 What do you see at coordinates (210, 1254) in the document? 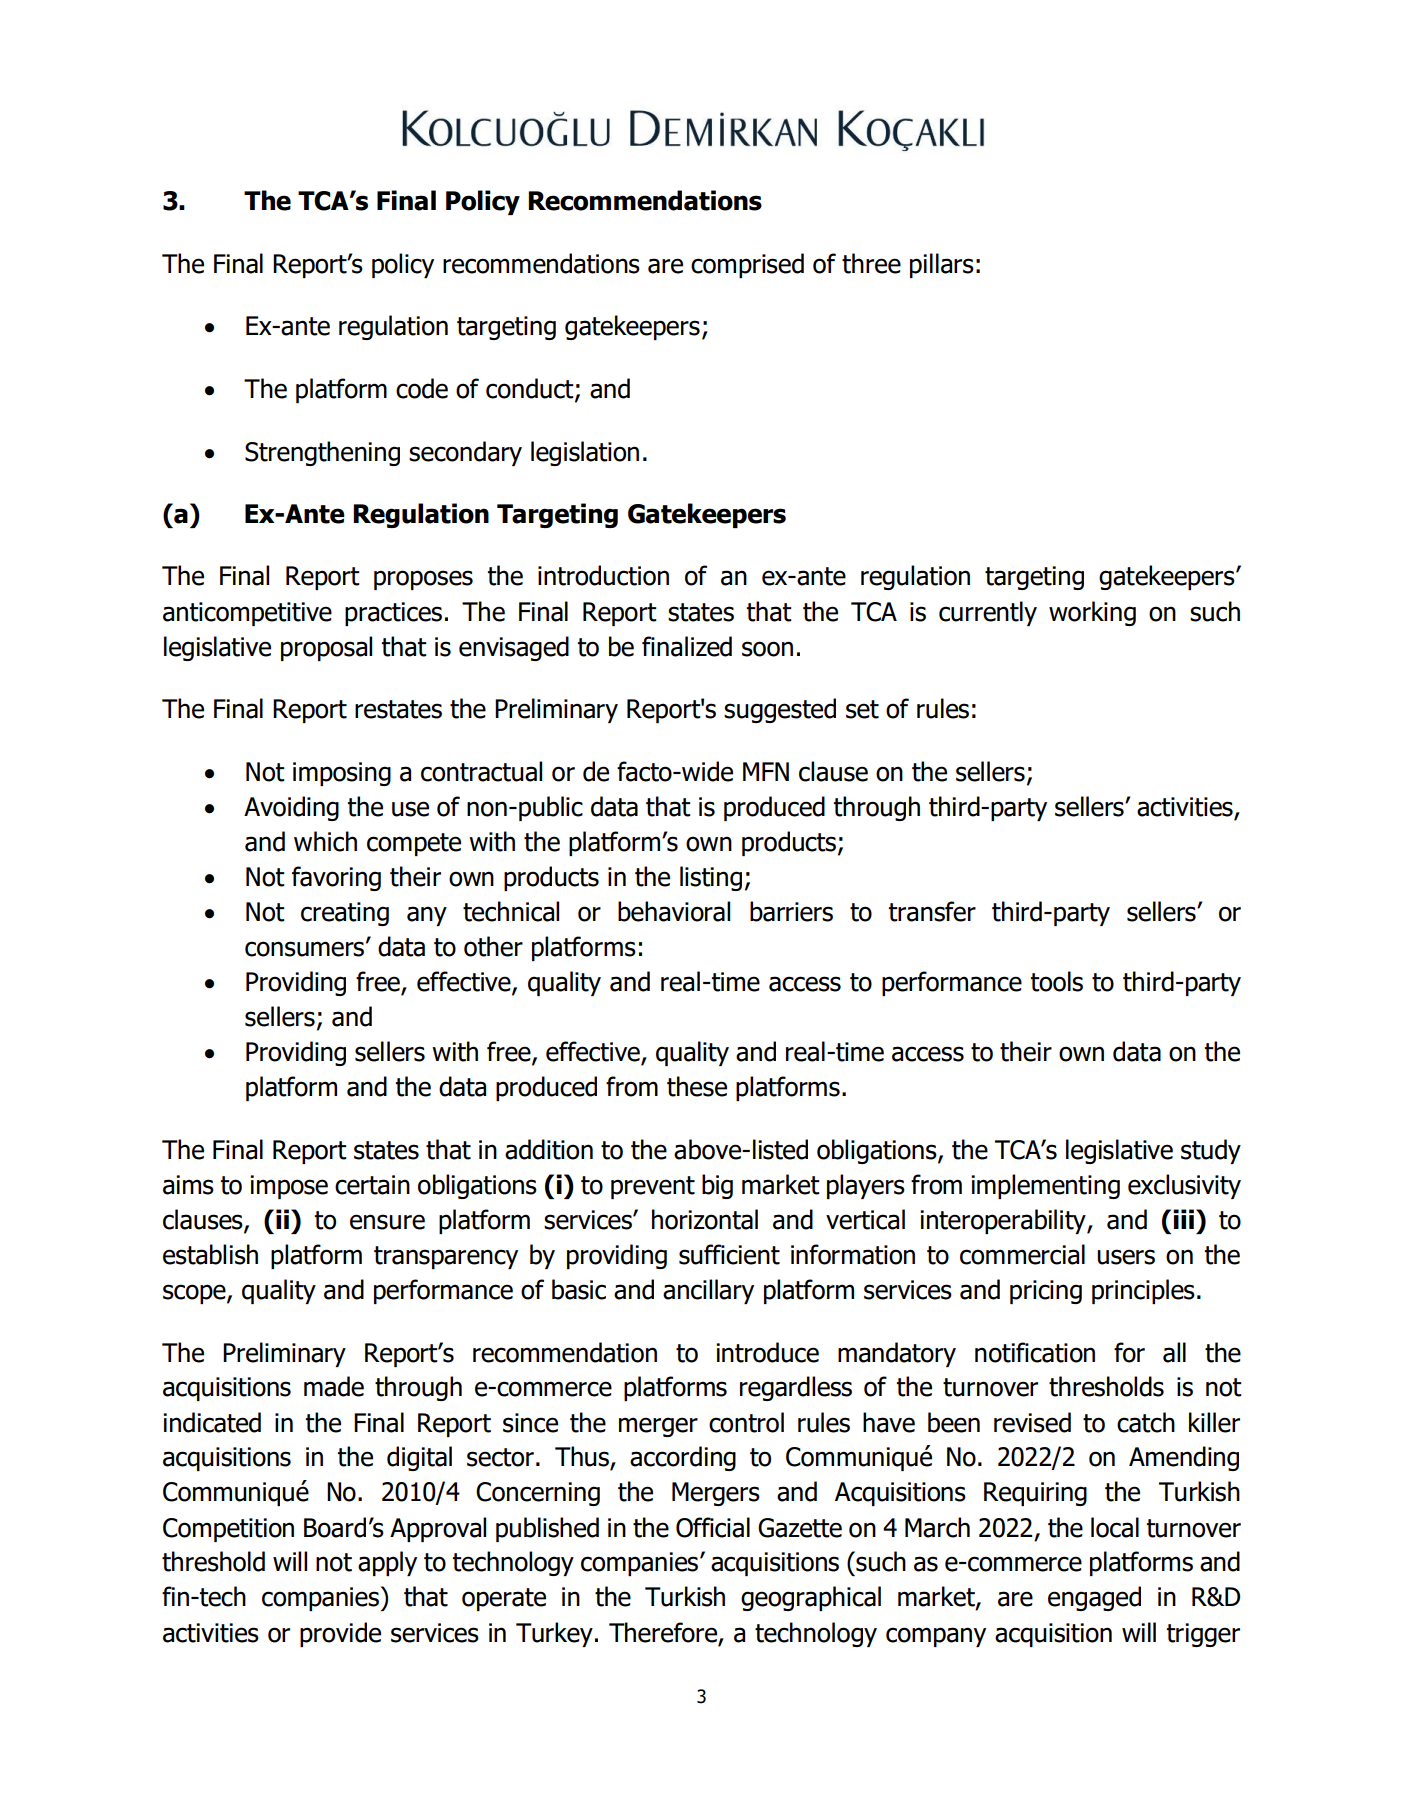
I see `establish` at bounding box center [210, 1254].
